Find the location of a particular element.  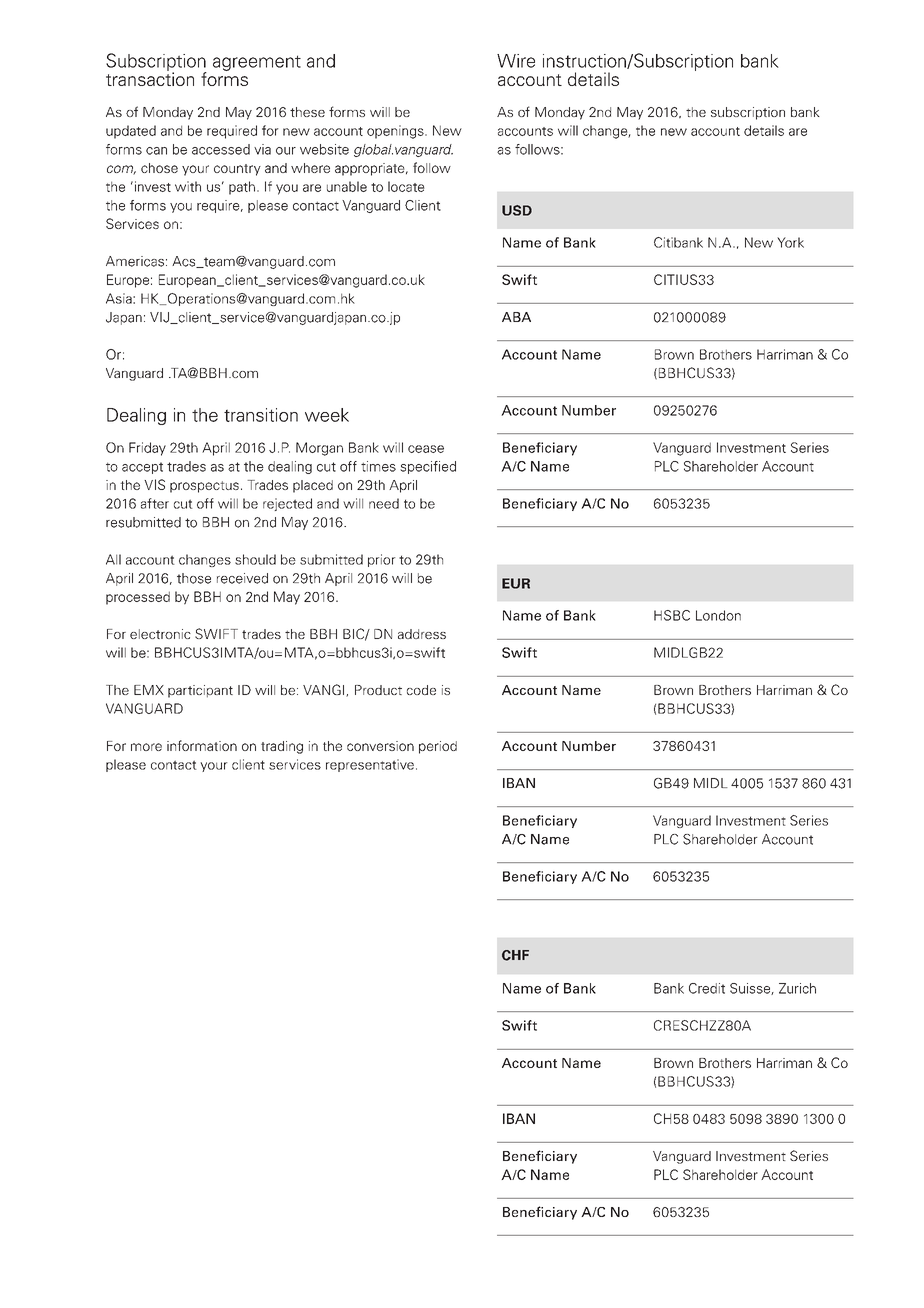

after is located at coordinates (155, 503).
